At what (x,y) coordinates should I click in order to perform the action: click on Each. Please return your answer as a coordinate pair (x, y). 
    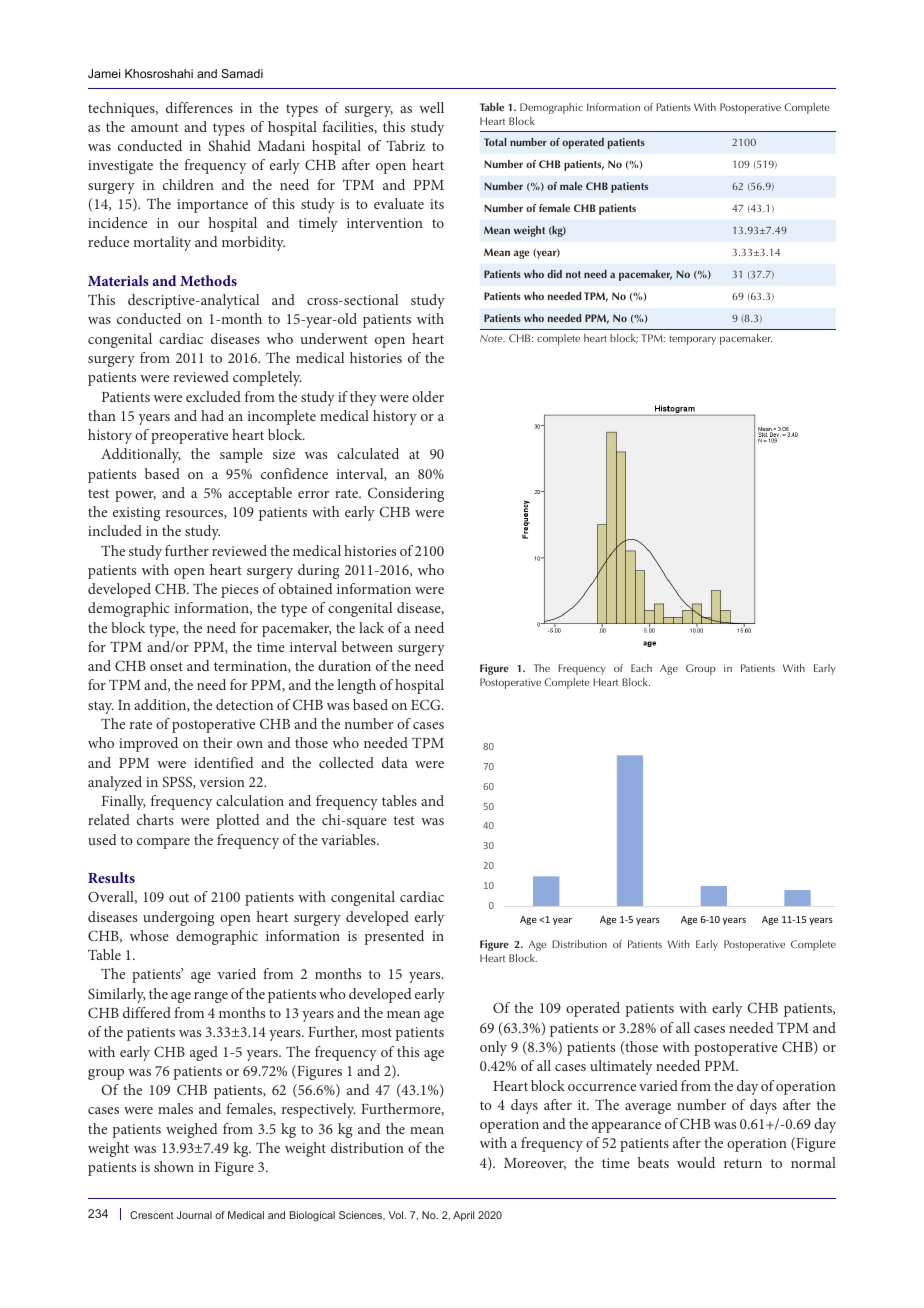
    Looking at the image, I should click on (641, 668).
